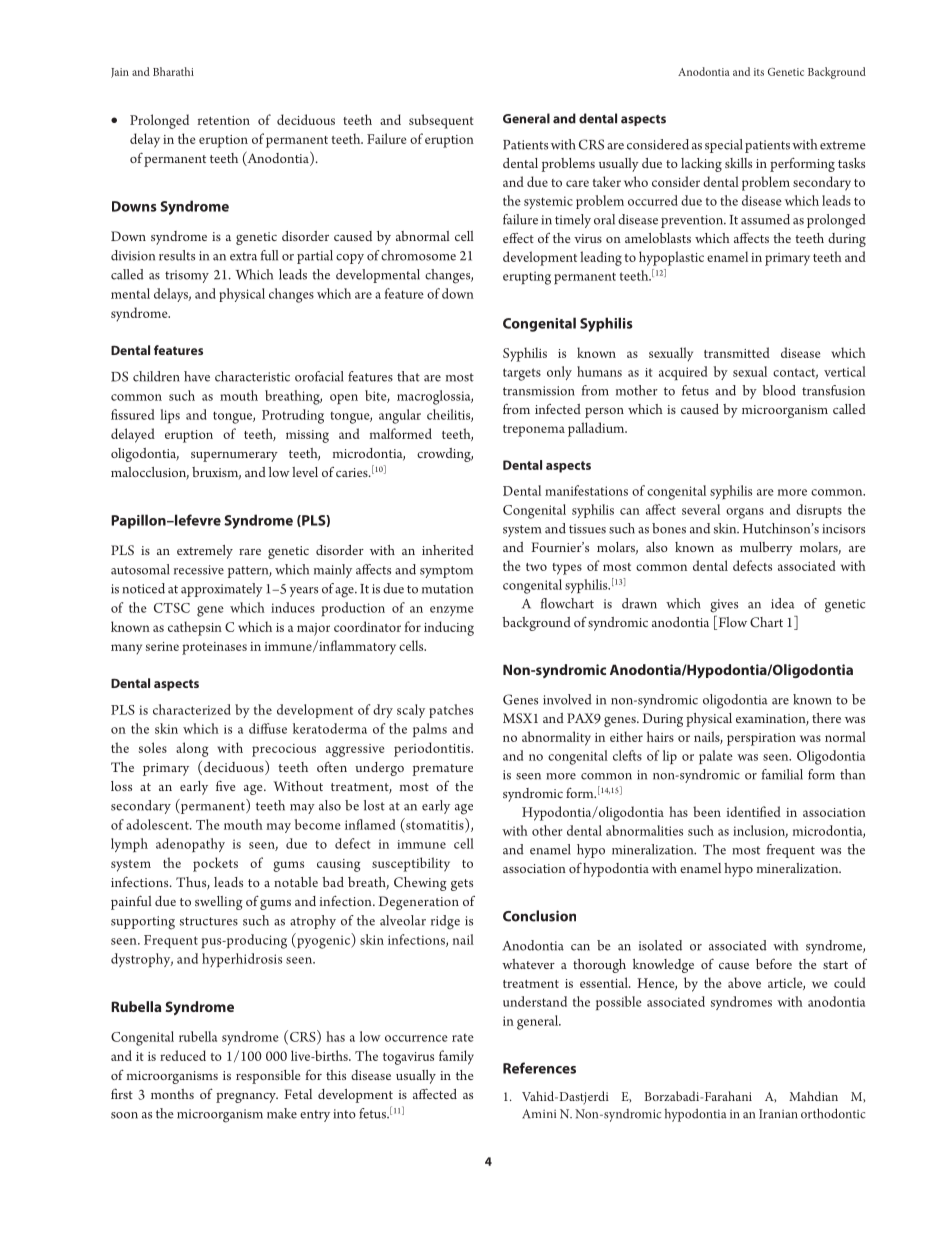 The image size is (952, 1247). I want to click on treponema, so click(534, 431).
